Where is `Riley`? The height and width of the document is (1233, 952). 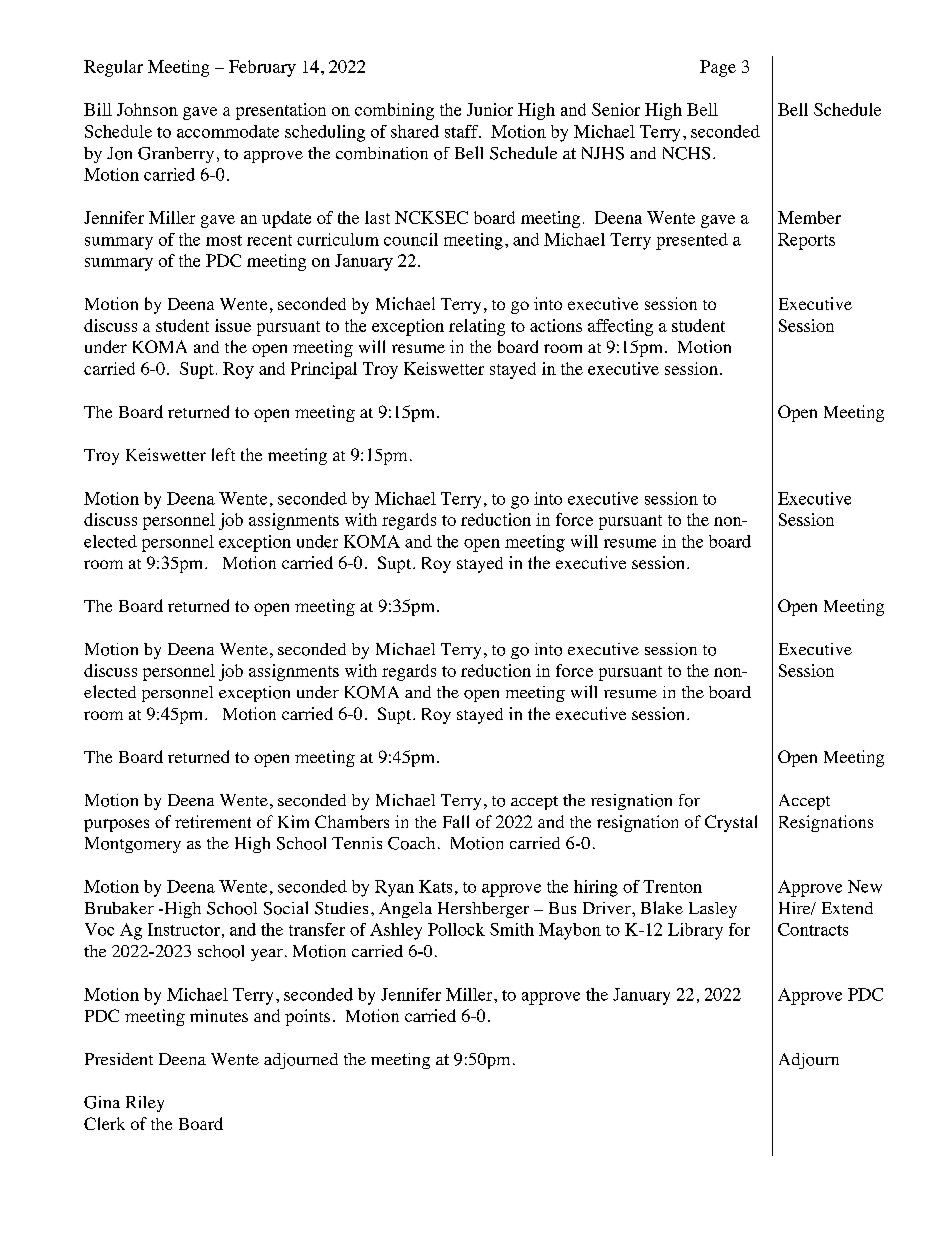 Riley is located at coordinates (145, 1104).
